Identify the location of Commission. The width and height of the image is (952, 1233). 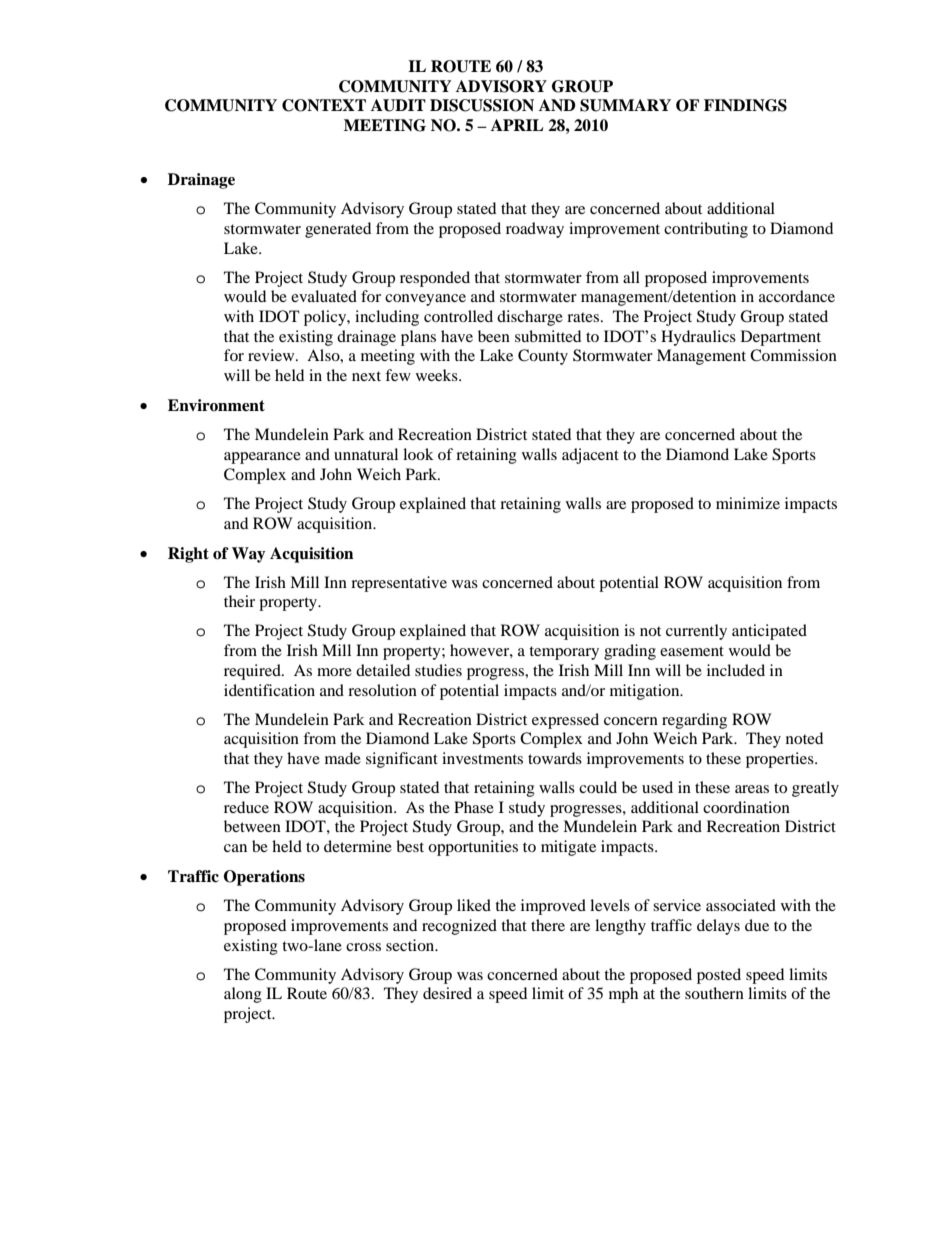
(793, 355).
